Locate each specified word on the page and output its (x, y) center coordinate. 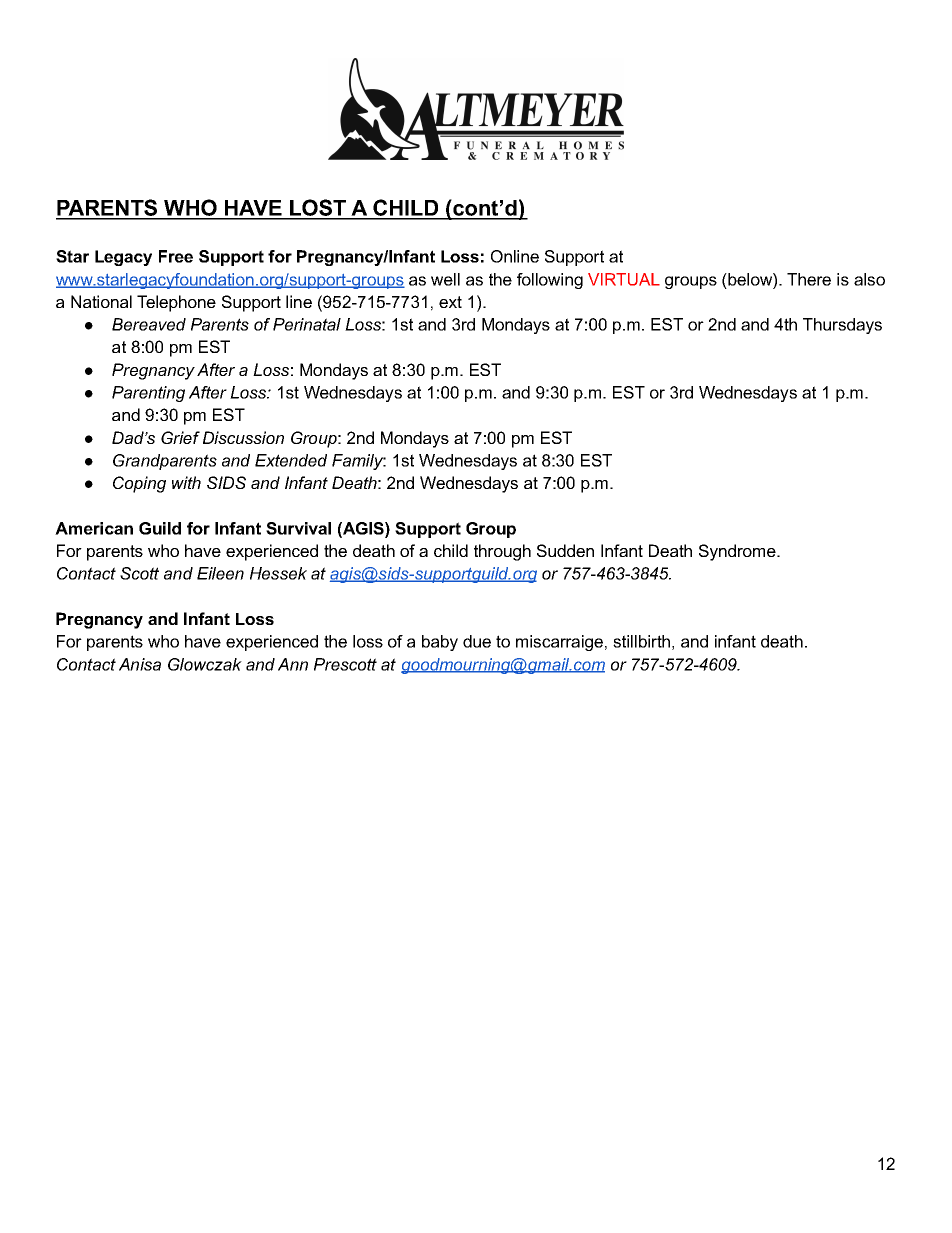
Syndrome (737, 552)
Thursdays (842, 326)
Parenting (148, 394)
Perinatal (307, 324)
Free (176, 256)
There (809, 279)
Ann (293, 664)
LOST (318, 209)
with (186, 482)
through (502, 552)
